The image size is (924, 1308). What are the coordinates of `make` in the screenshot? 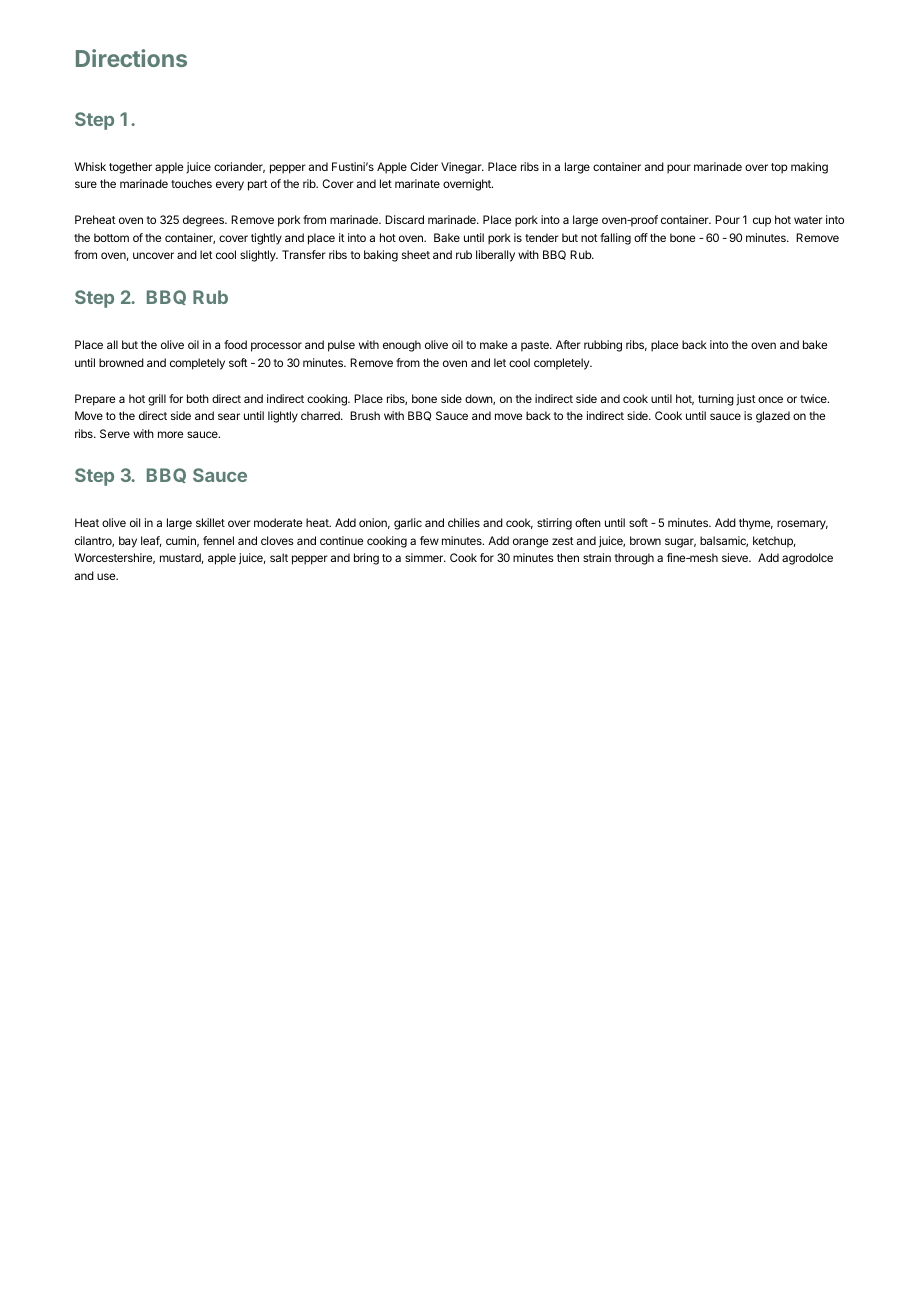 It's located at (494, 344).
